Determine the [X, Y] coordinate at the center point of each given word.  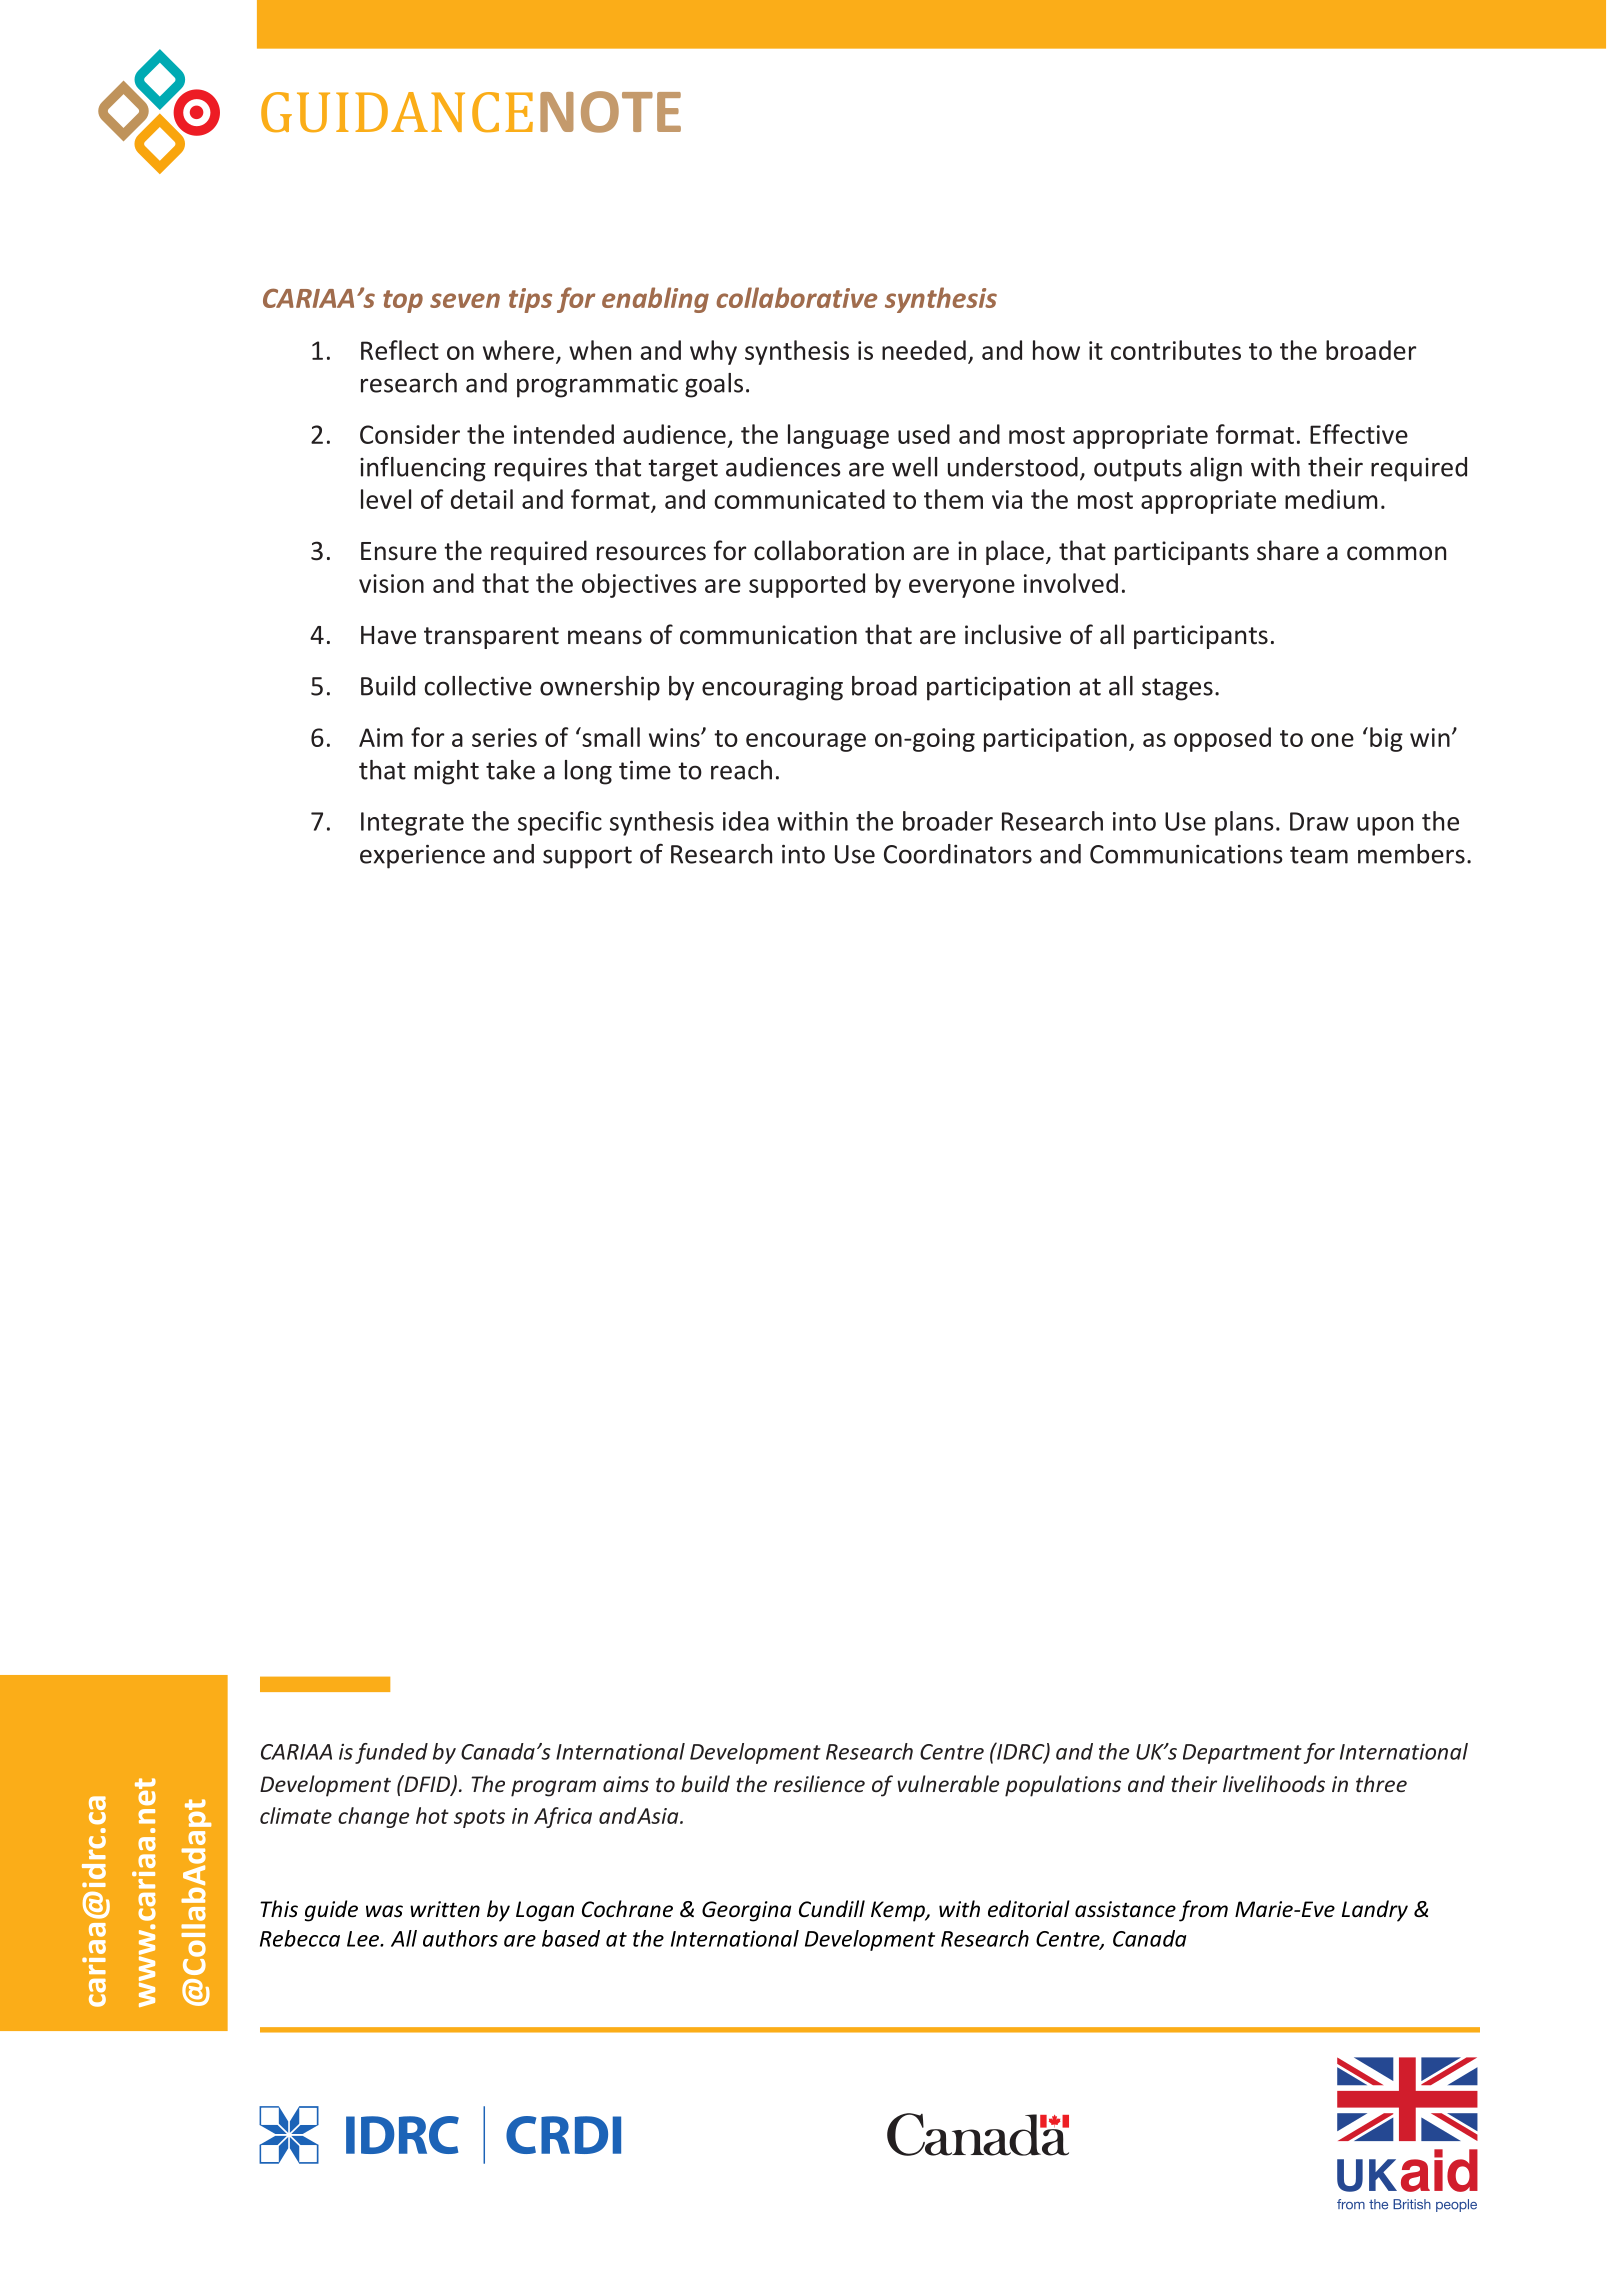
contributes [1176, 350]
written [445, 1909]
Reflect [400, 350]
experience [422, 856]
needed [924, 350]
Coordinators [958, 854]
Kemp [899, 1911]
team [1319, 855]
